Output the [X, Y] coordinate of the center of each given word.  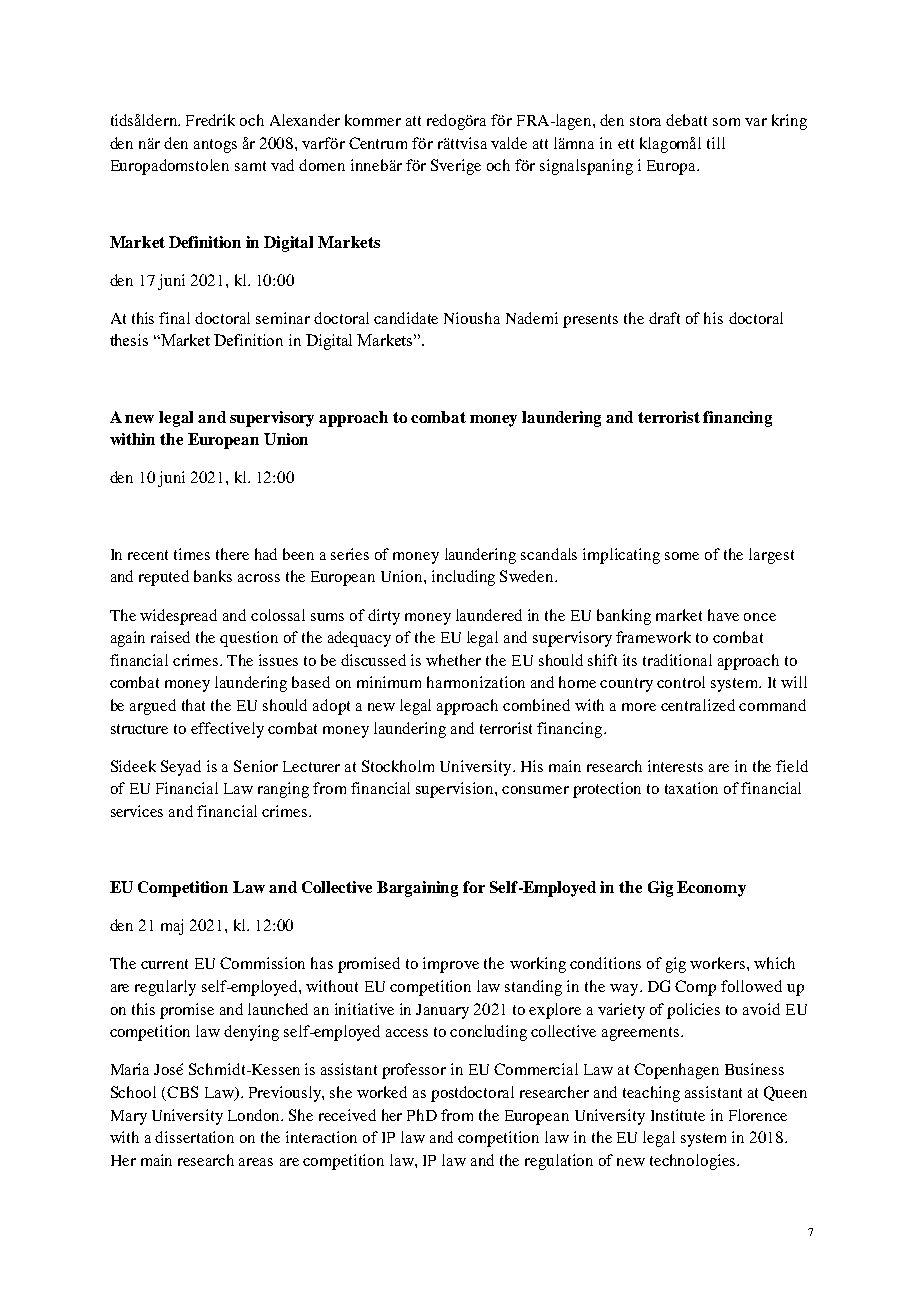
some [682, 556]
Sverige [456, 167]
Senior [256, 766]
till [716, 143]
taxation [691, 788]
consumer [535, 790]
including [463, 578]
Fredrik [210, 120]
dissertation [194, 1137]
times [192, 554]
